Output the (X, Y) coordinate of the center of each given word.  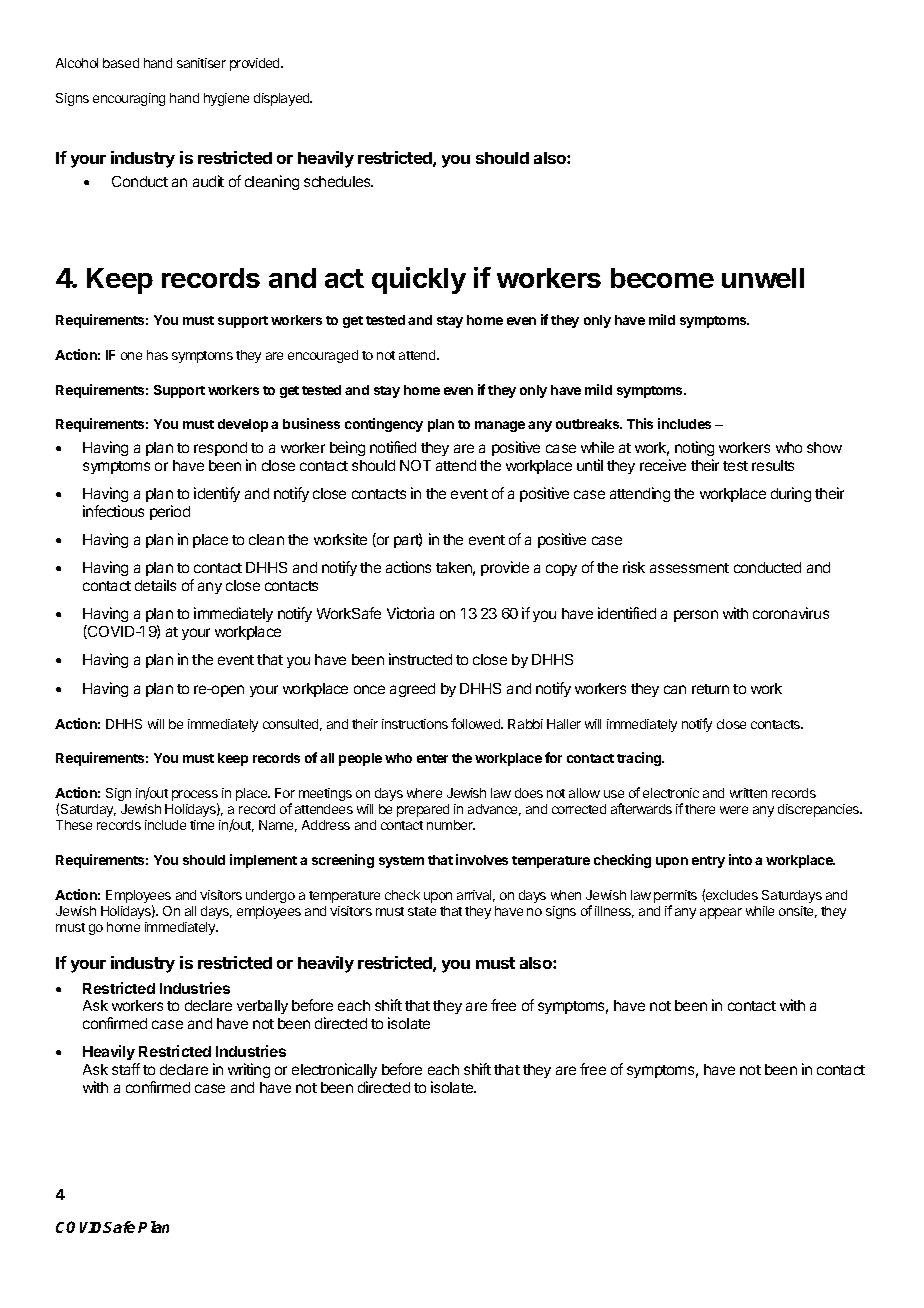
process (195, 797)
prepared (423, 810)
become (662, 278)
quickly (419, 280)
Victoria (410, 613)
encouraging (129, 99)
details (155, 585)
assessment (689, 568)
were (734, 810)
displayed (283, 99)
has (157, 355)
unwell (763, 278)
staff (126, 1069)
